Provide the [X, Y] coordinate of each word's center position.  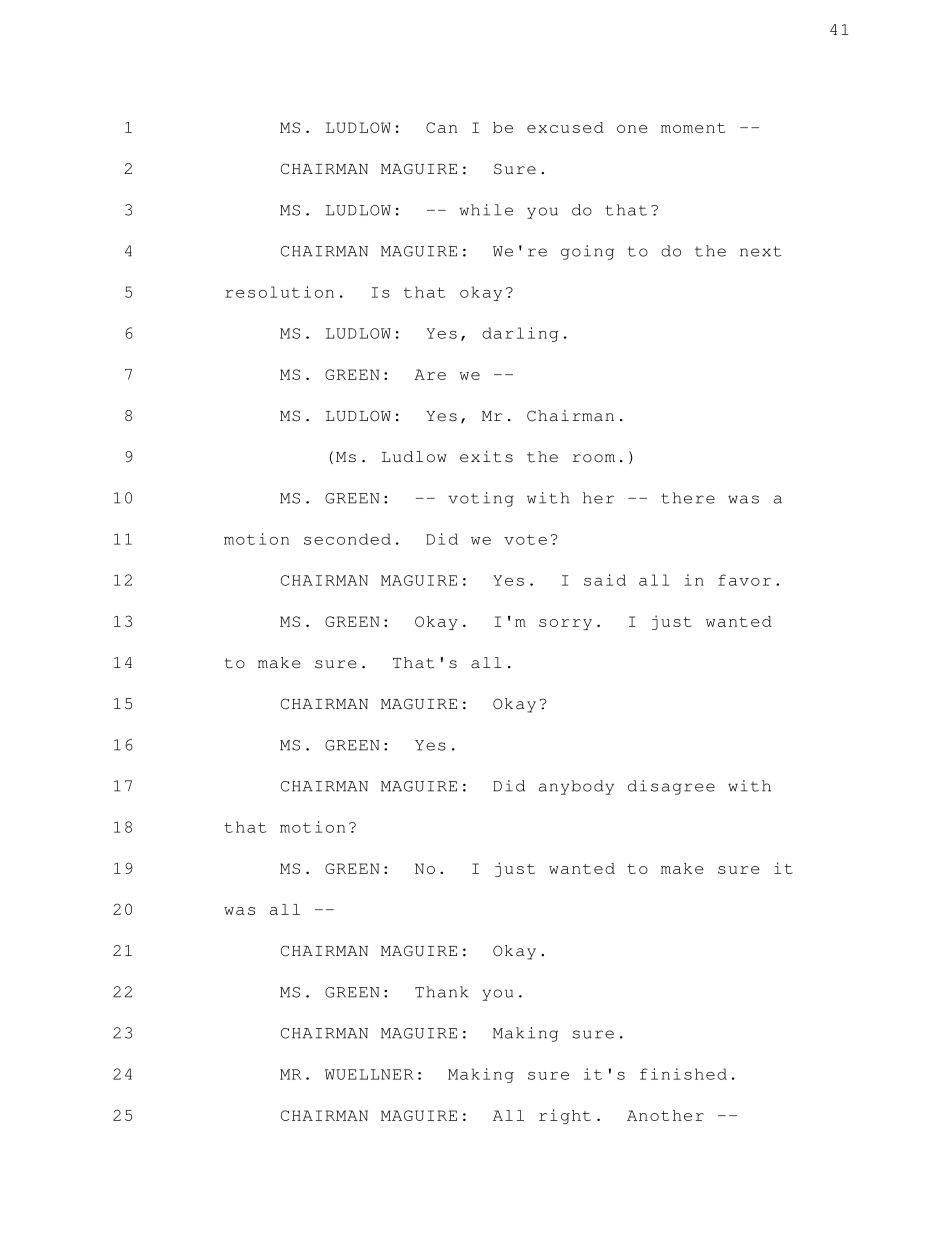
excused [565, 127]
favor [744, 580]
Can [441, 127]
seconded [347, 539]
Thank [442, 992]
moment [693, 128]
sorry [565, 624]
